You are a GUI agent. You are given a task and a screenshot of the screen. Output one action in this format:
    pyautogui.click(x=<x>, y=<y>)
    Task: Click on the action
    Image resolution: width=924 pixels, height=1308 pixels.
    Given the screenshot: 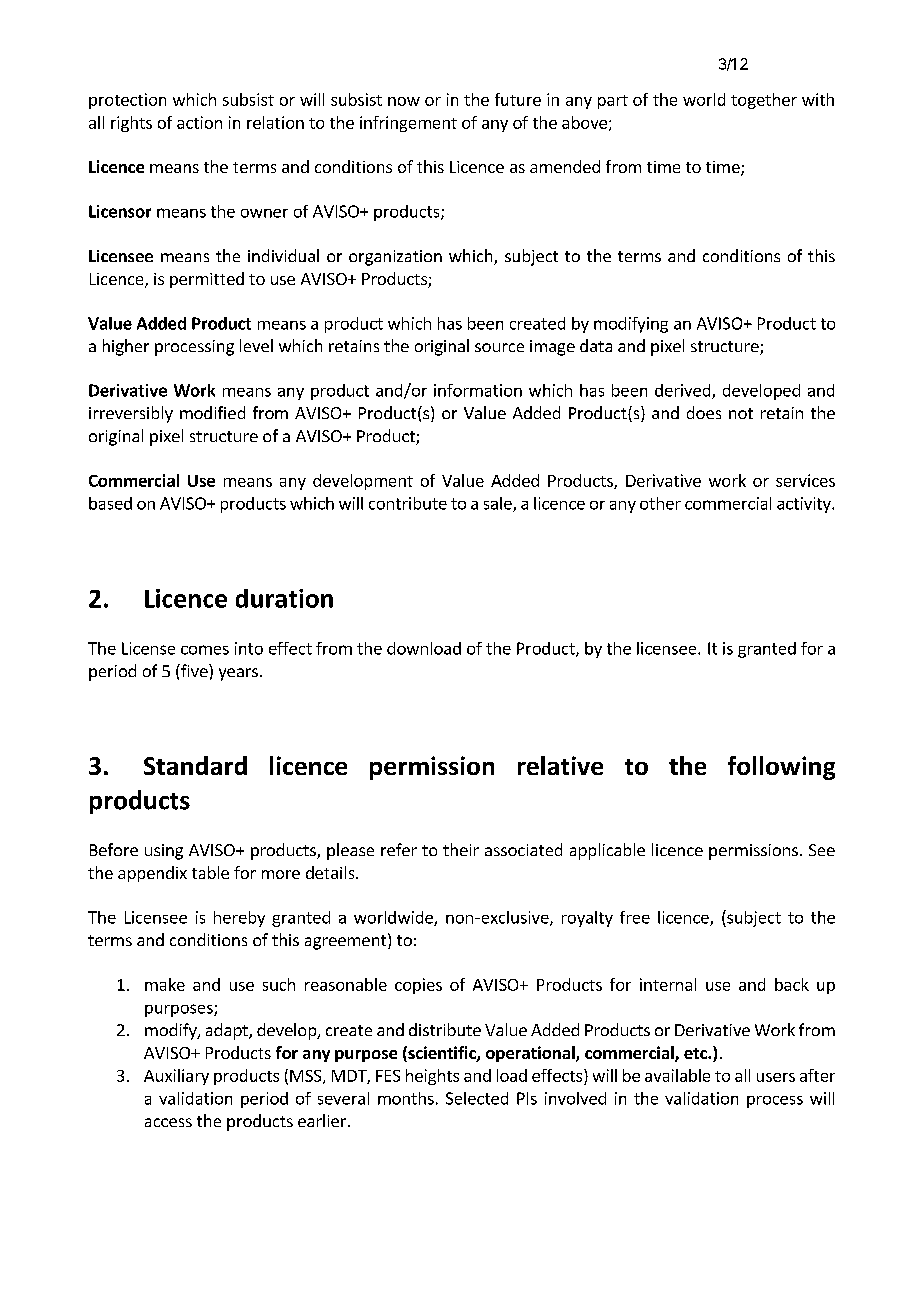 What is the action you would take?
    pyautogui.click(x=199, y=122)
